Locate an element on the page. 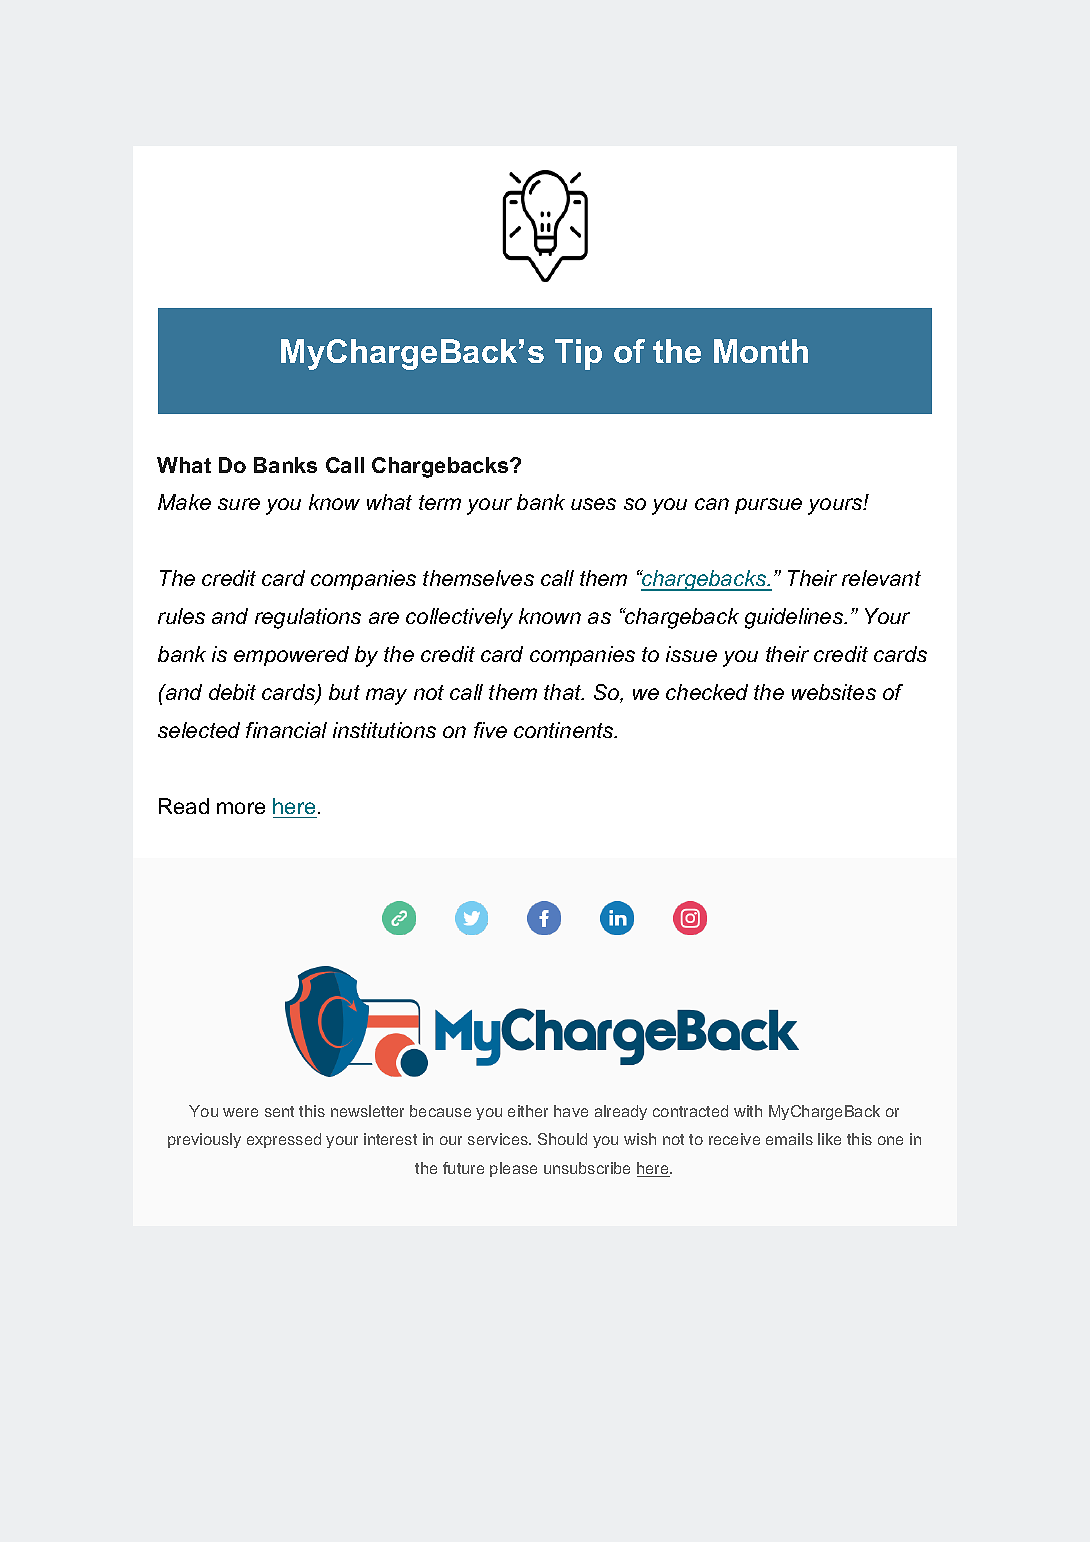  financial is located at coordinates (286, 730).
